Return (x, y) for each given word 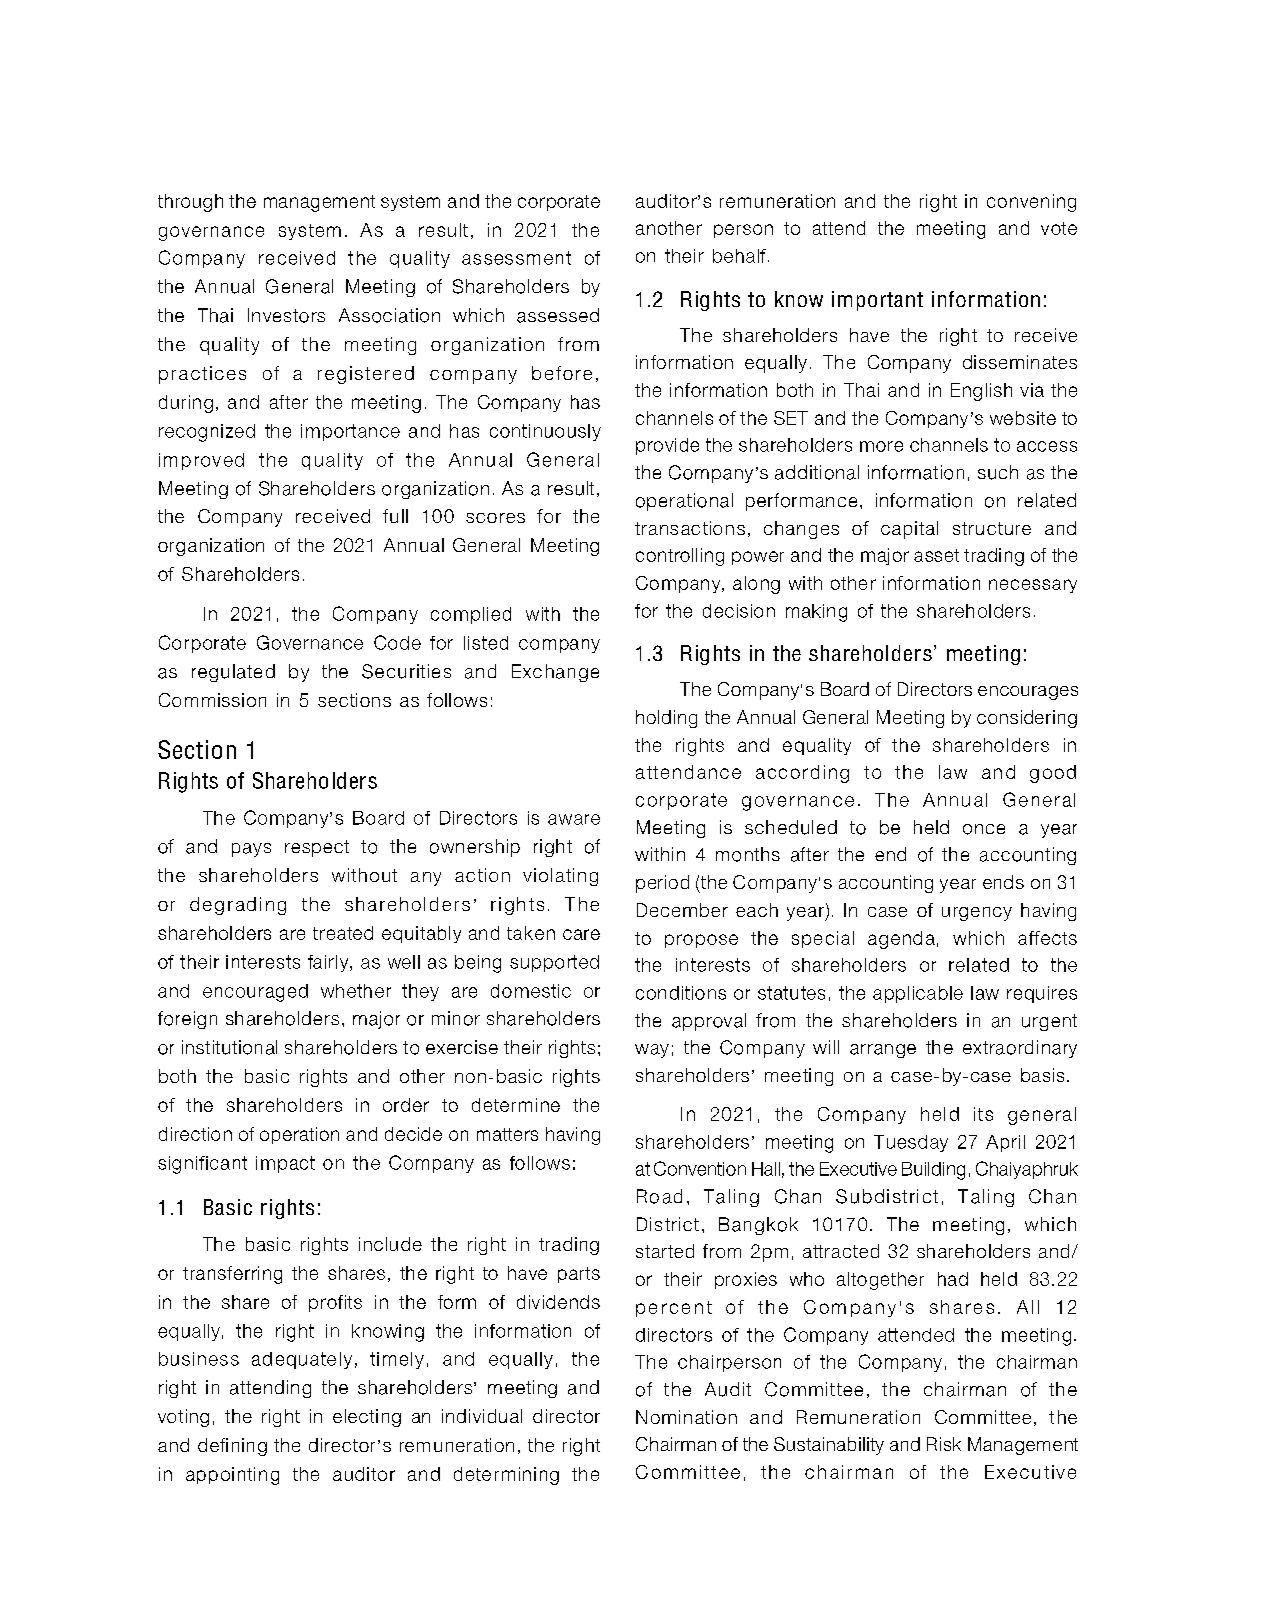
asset (936, 555)
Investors (286, 315)
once (984, 829)
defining (232, 1447)
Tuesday (911, 1143)
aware (574, 819)
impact (285, 1164)
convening (1031, 203)
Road (659, 1196)
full (395, 516)
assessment (516, 258)
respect (317, 848)
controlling (680, 557)
